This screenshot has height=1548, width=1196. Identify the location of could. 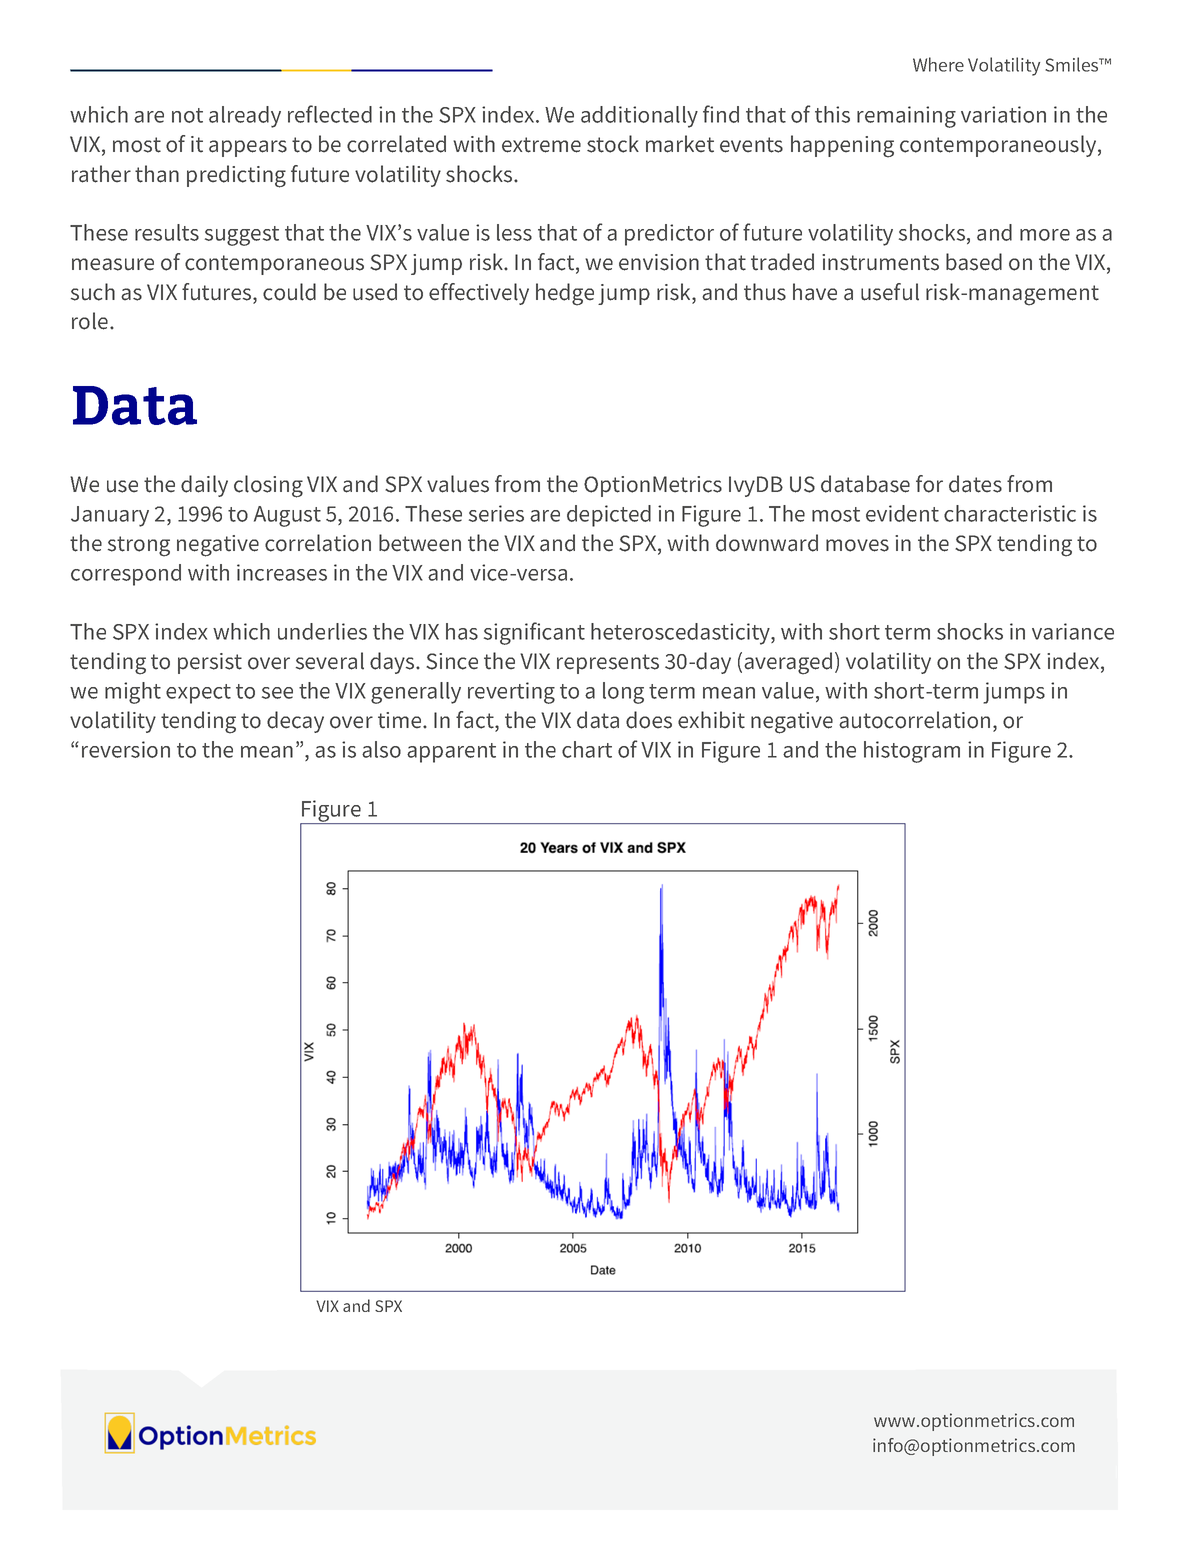
(289, 292).
